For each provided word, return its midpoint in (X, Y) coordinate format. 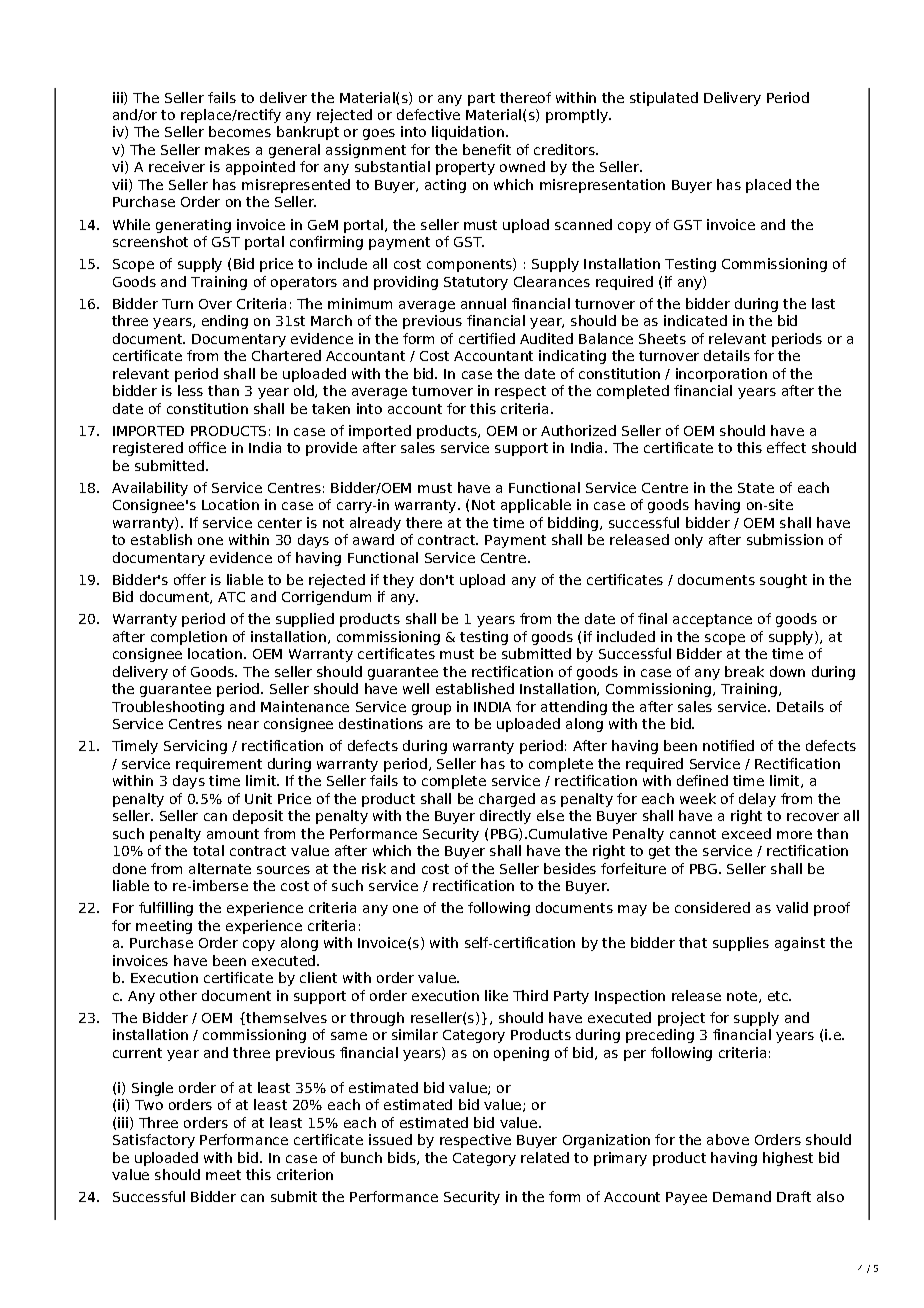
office (207, 447)
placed (768, 186)
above (728, 1139)
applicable (536, 506)
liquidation (468, 133)
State (756, 488)
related (545, 1157)
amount (233, 834)
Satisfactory (154, 1141)
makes (227, 149)
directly (505, 817)
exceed (746, 833)
